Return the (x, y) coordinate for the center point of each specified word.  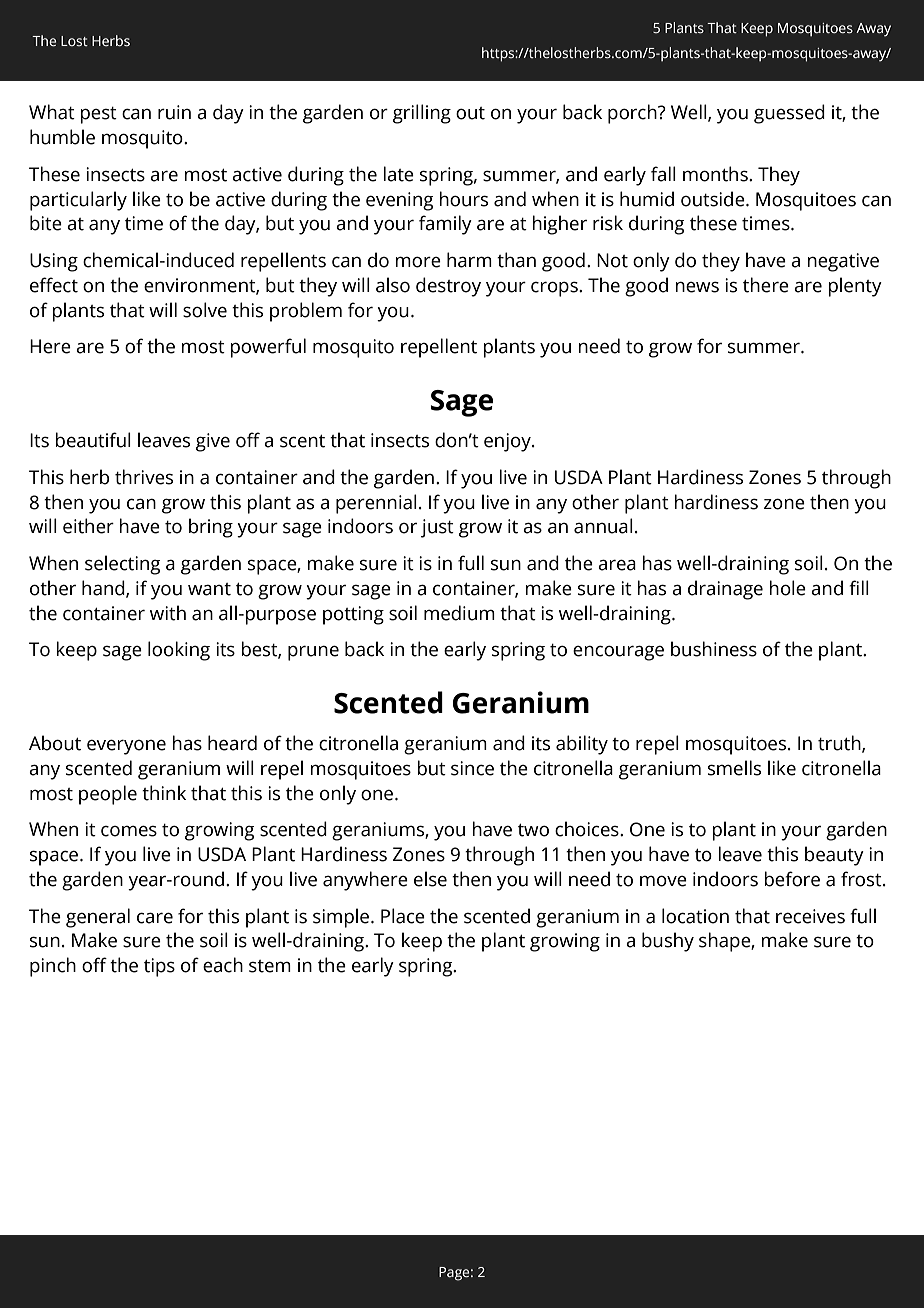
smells (734, 768)
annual (603, 526)
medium (459, 613)
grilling (422, 114)
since (472, 768)
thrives (144, 477)
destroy (448, 287)
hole (787, 588)
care (155, 918)
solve (205, 310)
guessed (789, 114)
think (164, 793)
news (697, 287)
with (168, 613)
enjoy (508, 442)
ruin (174, 112)
